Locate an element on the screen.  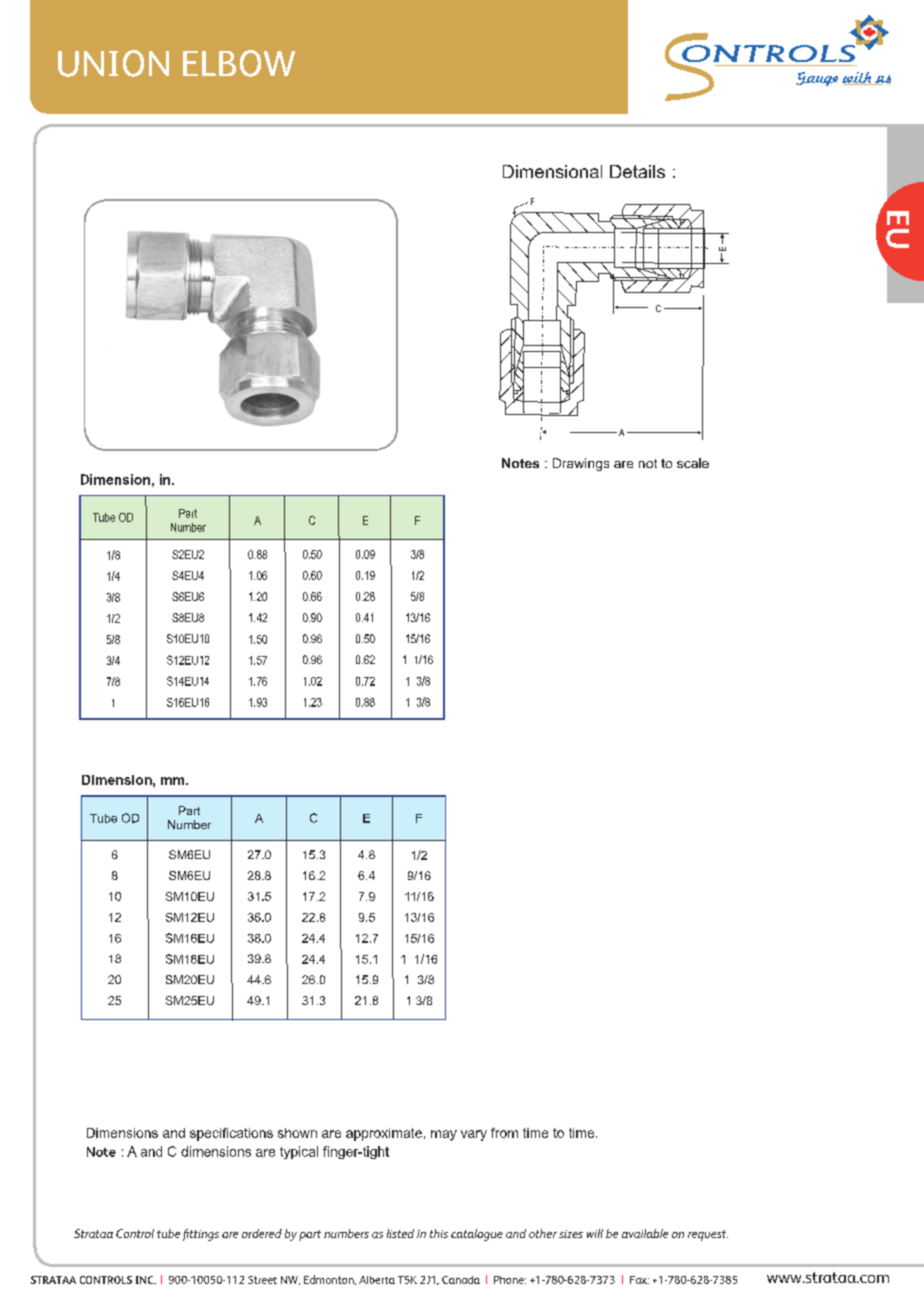
will is located at coordinates (595, 1233).
